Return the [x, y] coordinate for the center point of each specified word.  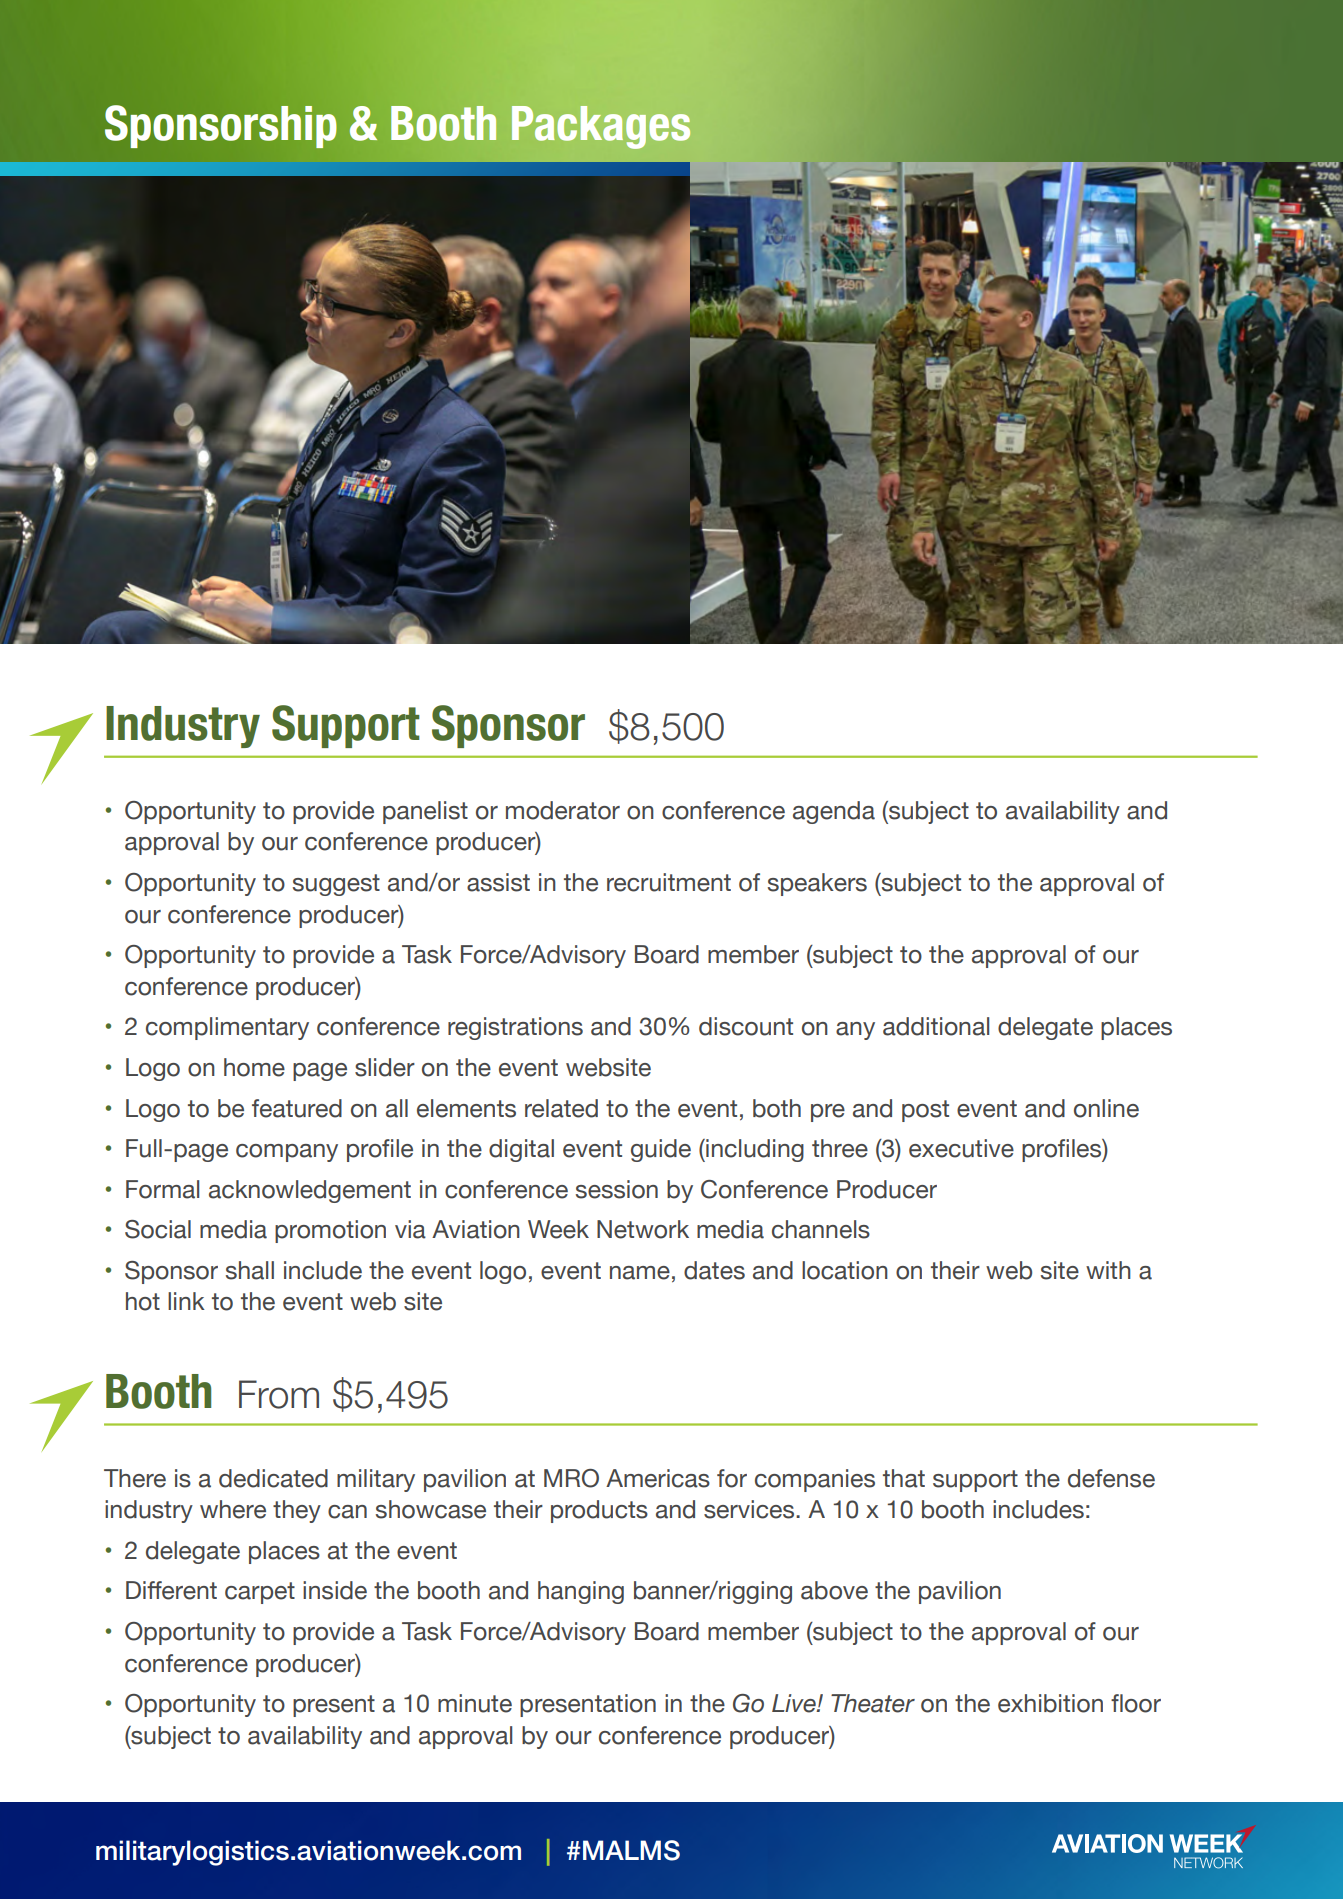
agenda [834, 812]
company [287, 1153]
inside [335, 1590]
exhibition [1050, 1703]
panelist [425, 812]
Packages [601, 127]
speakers [817, 884]
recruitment [669, 882]
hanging [581, 1592]
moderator [563, 810]
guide [661, 1150]
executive [961, 1148]
